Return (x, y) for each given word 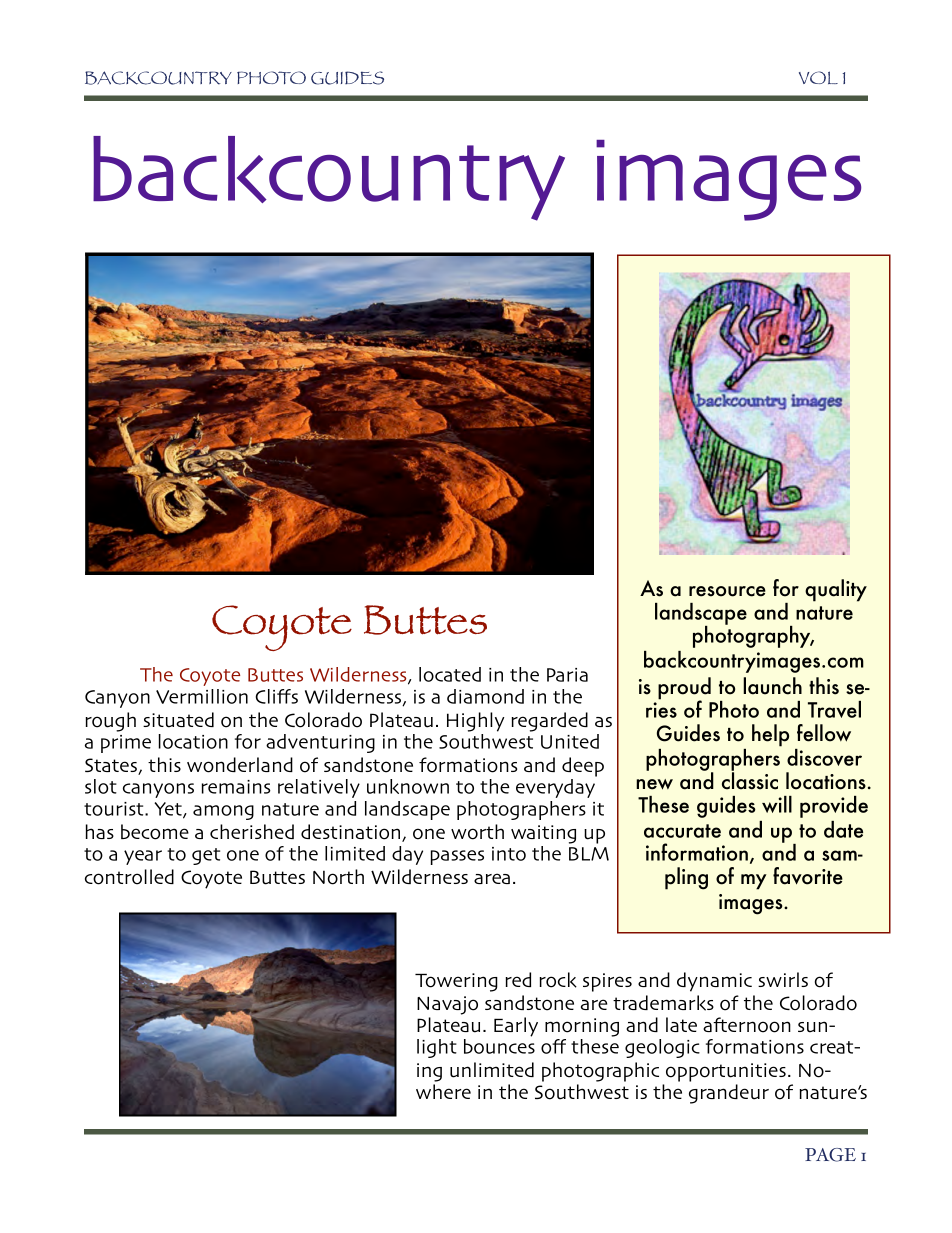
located (450, 674)
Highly (475, 722)
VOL (818, 77)
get (206, 856)
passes (457, 857)
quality (836, 590)
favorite (808, 876)
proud (684, 689)
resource (727, 591)
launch (772, 686)
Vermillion (202, 696)
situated (178, 720)
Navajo (447, 1005)
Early (516, 1027)
